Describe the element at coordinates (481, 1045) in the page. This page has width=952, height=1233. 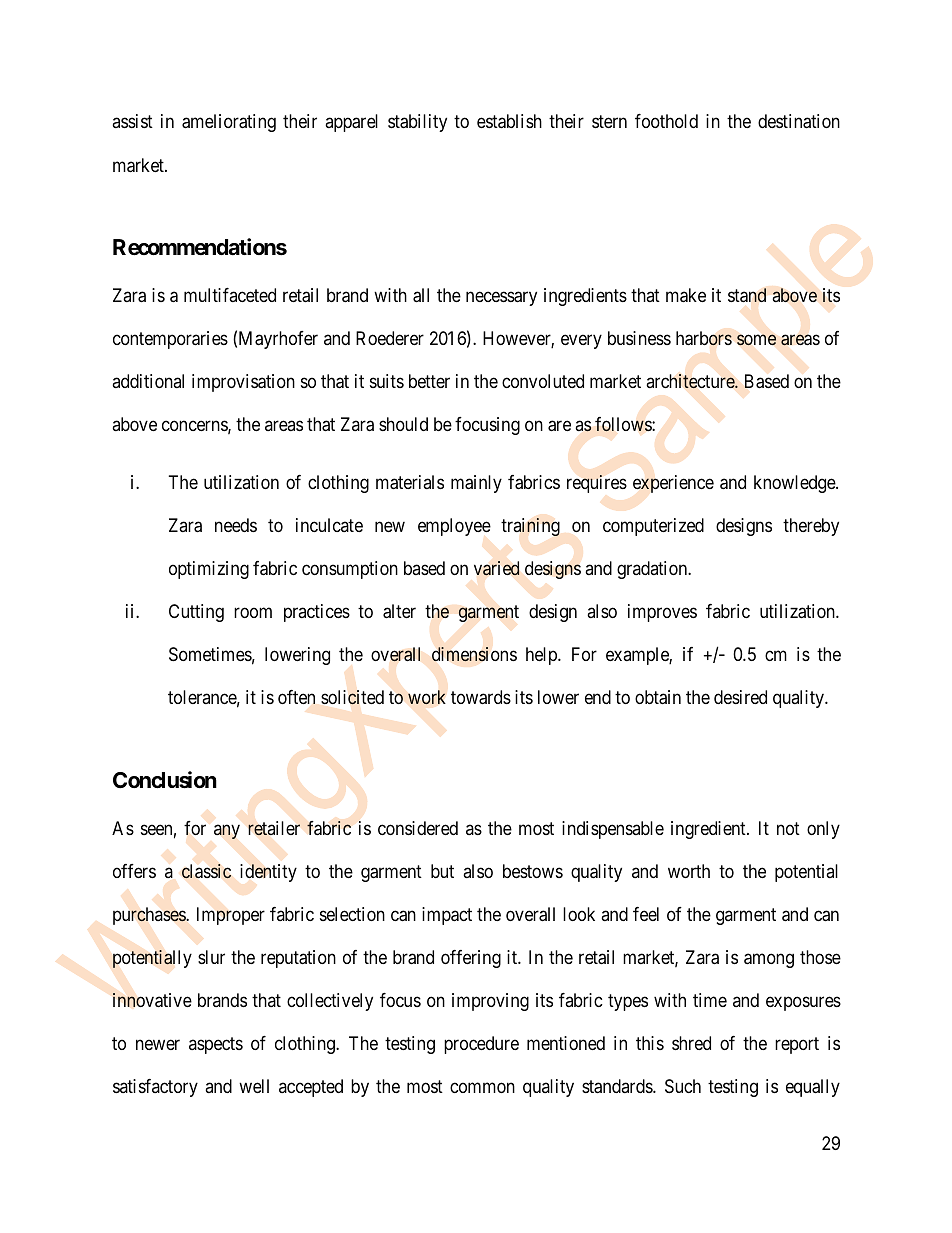
I see `procedure` at that location.
